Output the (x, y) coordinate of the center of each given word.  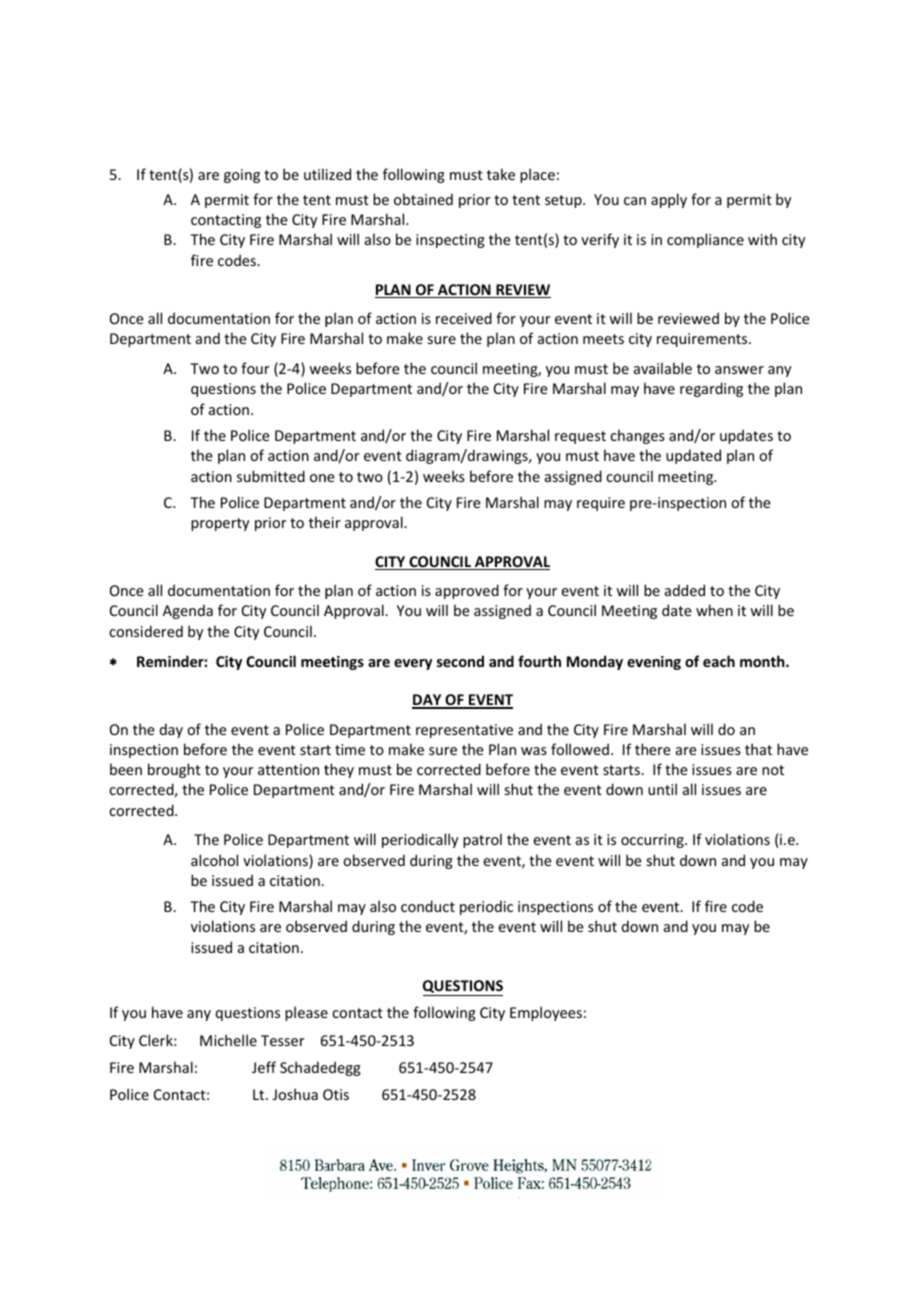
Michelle (228, 1040)
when (714, 610)
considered (146, 631)
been (126, 769)
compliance (705, 240)
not (773, 770)
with (762, 239)
